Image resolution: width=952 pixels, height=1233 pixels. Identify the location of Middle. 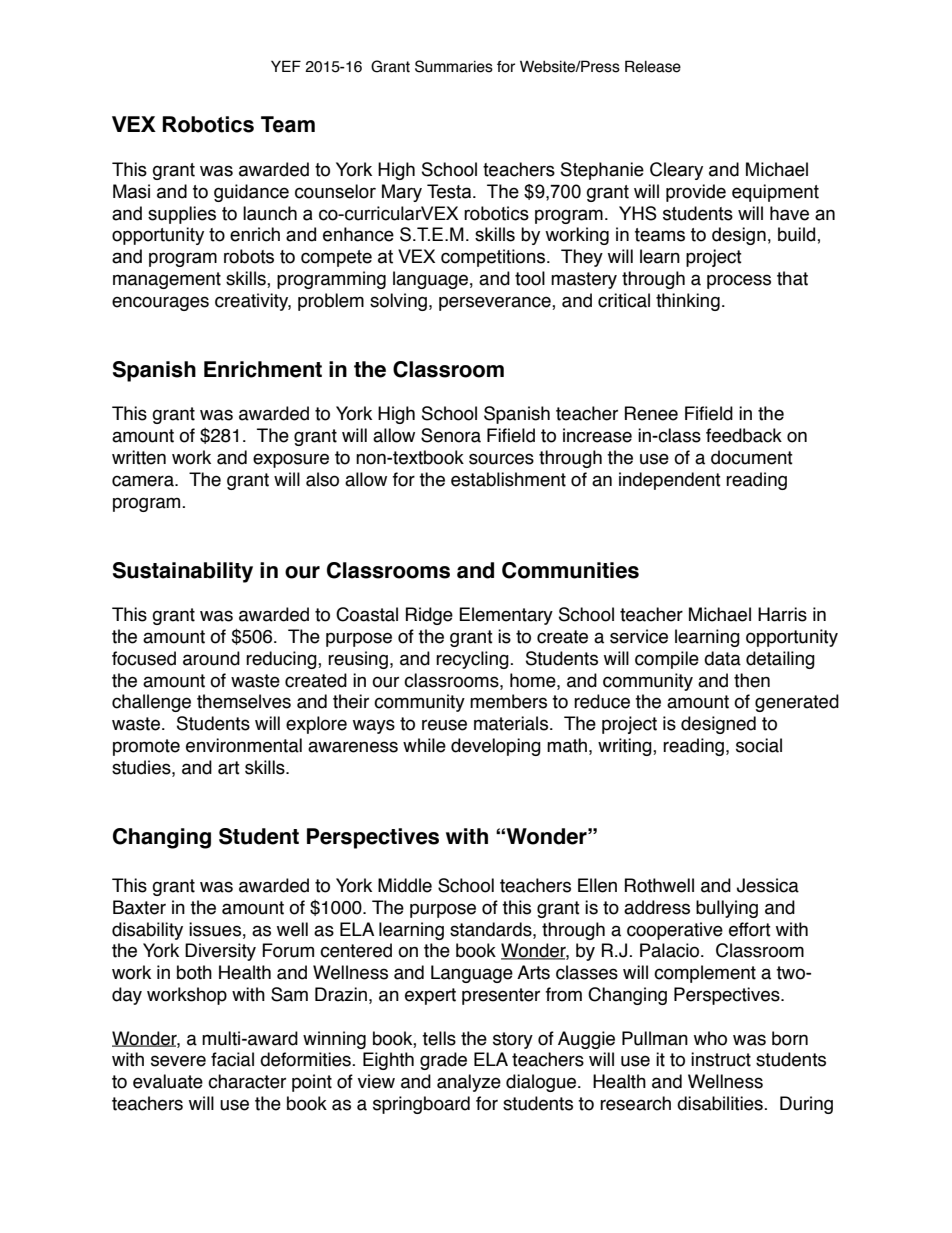
(405, 885).
